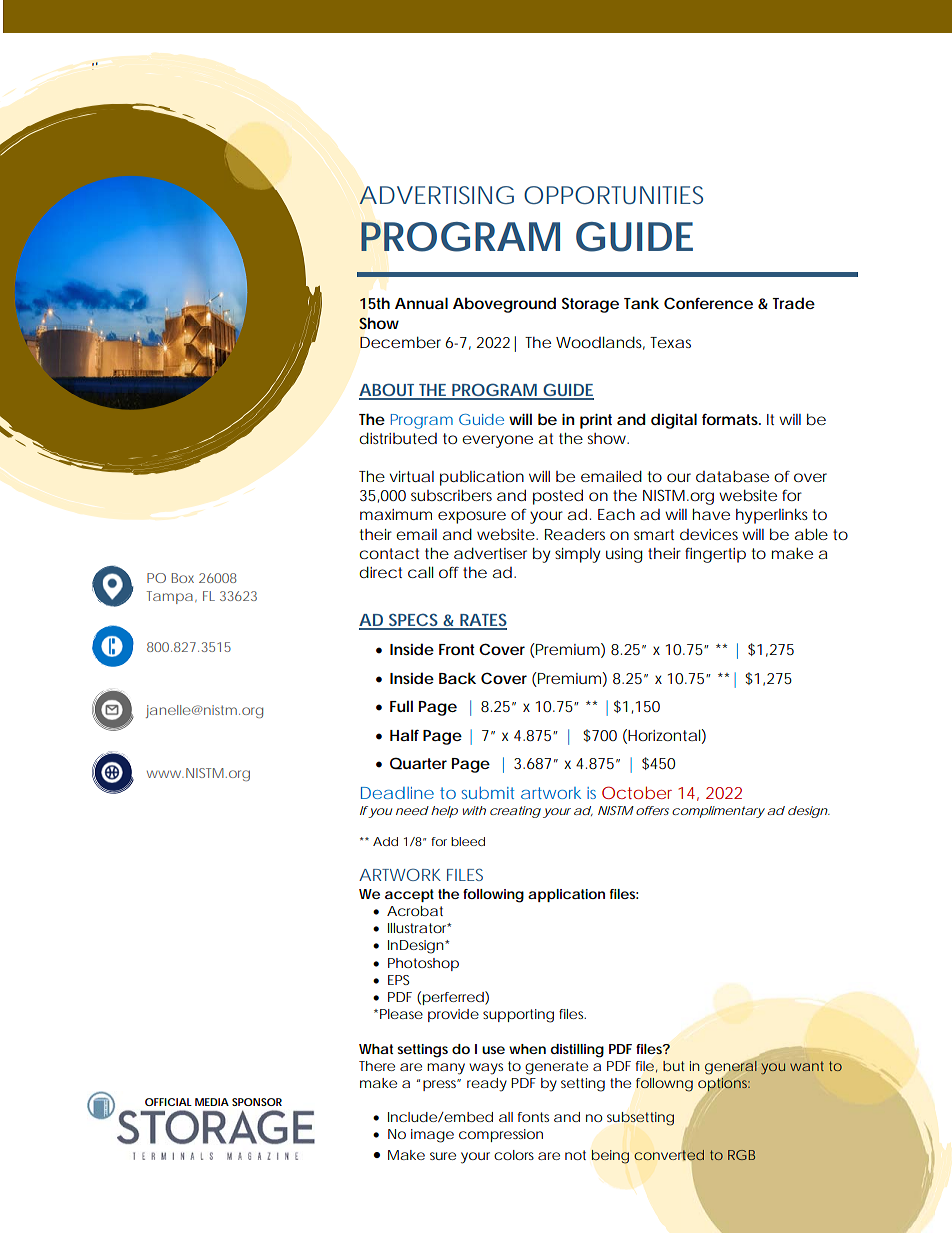 The image size is (952, 1233). What do you see at coordinates (504, 305) in the page?
I see `Aboveground` at bounding box center [504, 305].
